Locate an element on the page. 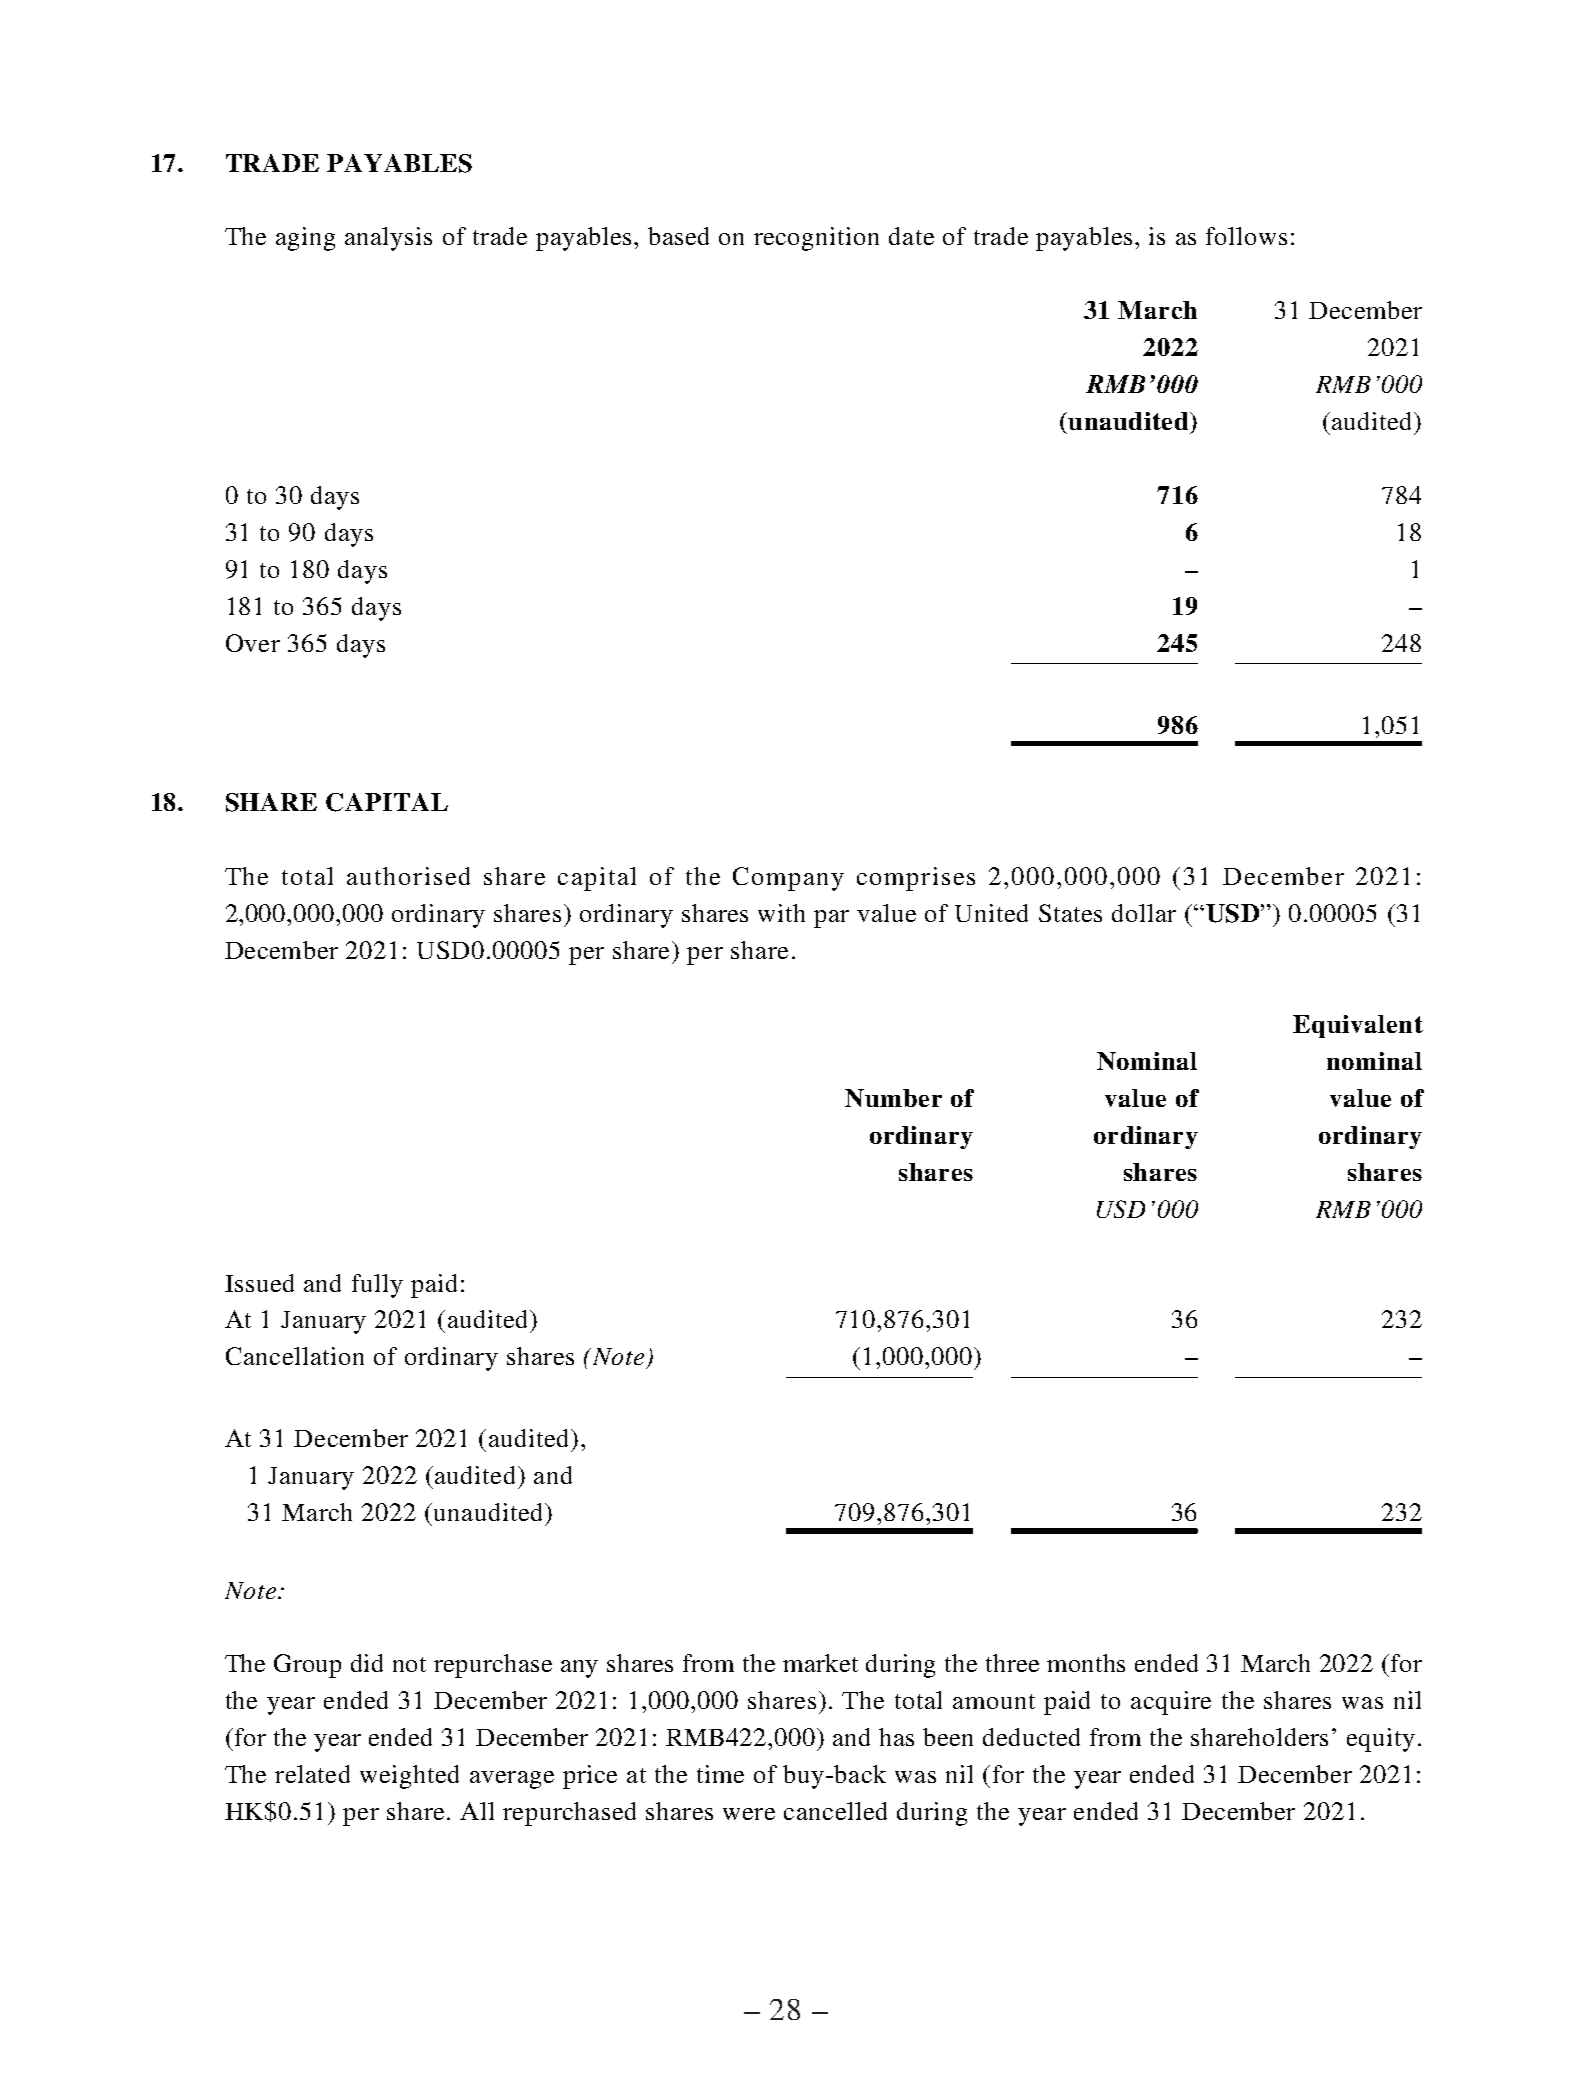 The image size is (1572, 2095). Equivalent is located at coordinates (1358, 1026).
